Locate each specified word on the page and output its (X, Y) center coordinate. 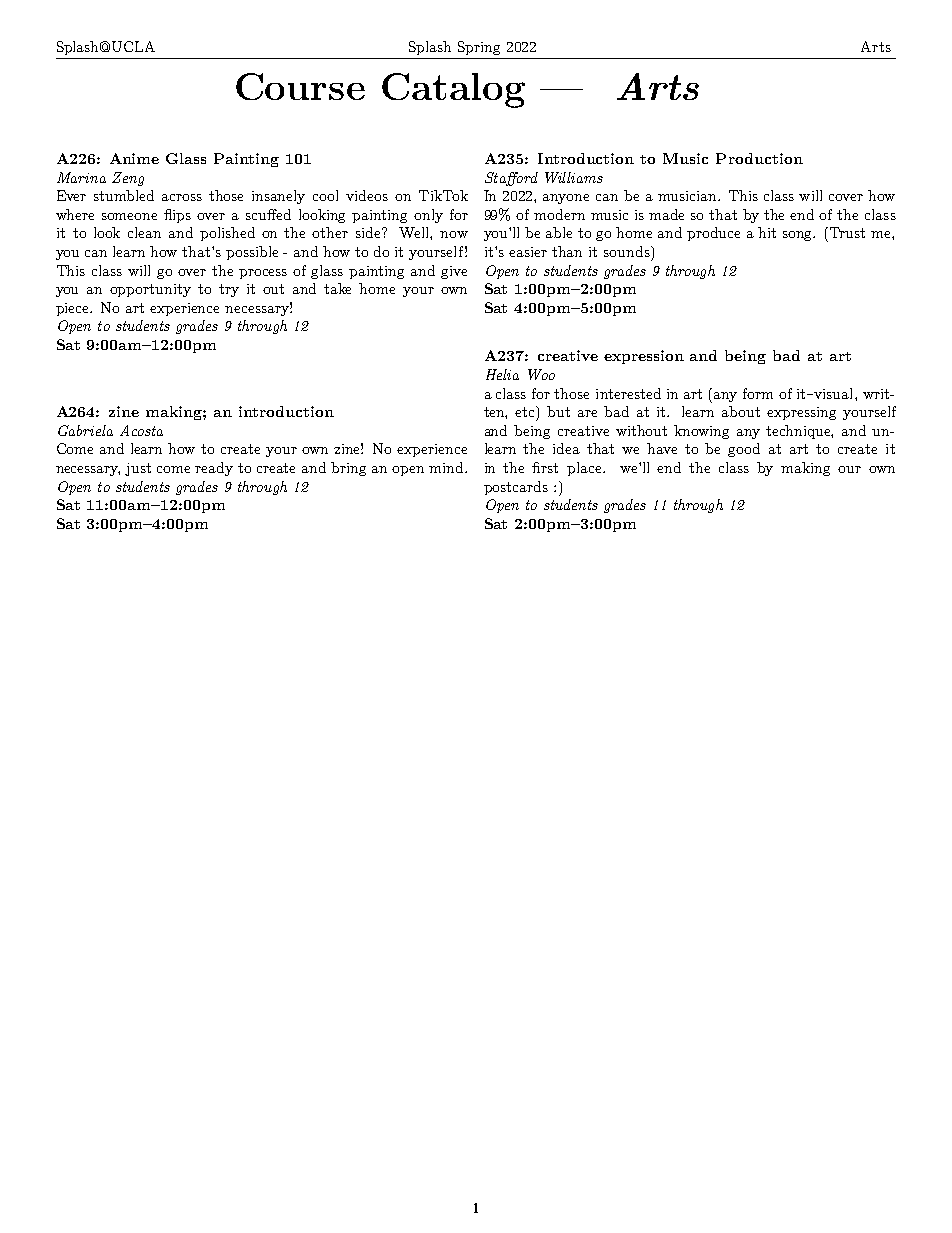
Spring (479, 48)
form (758, 393)
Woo (541, 374)
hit (767, 232)
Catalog (453, 90)
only (428, 216)
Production (759, 158)
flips (177, 216)
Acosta (141, 430)
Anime (134, 158)
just (138, 469)
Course (300, 86)
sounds (628, 251)
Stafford (511, 179)
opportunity (150, 290)
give (454, 272)
